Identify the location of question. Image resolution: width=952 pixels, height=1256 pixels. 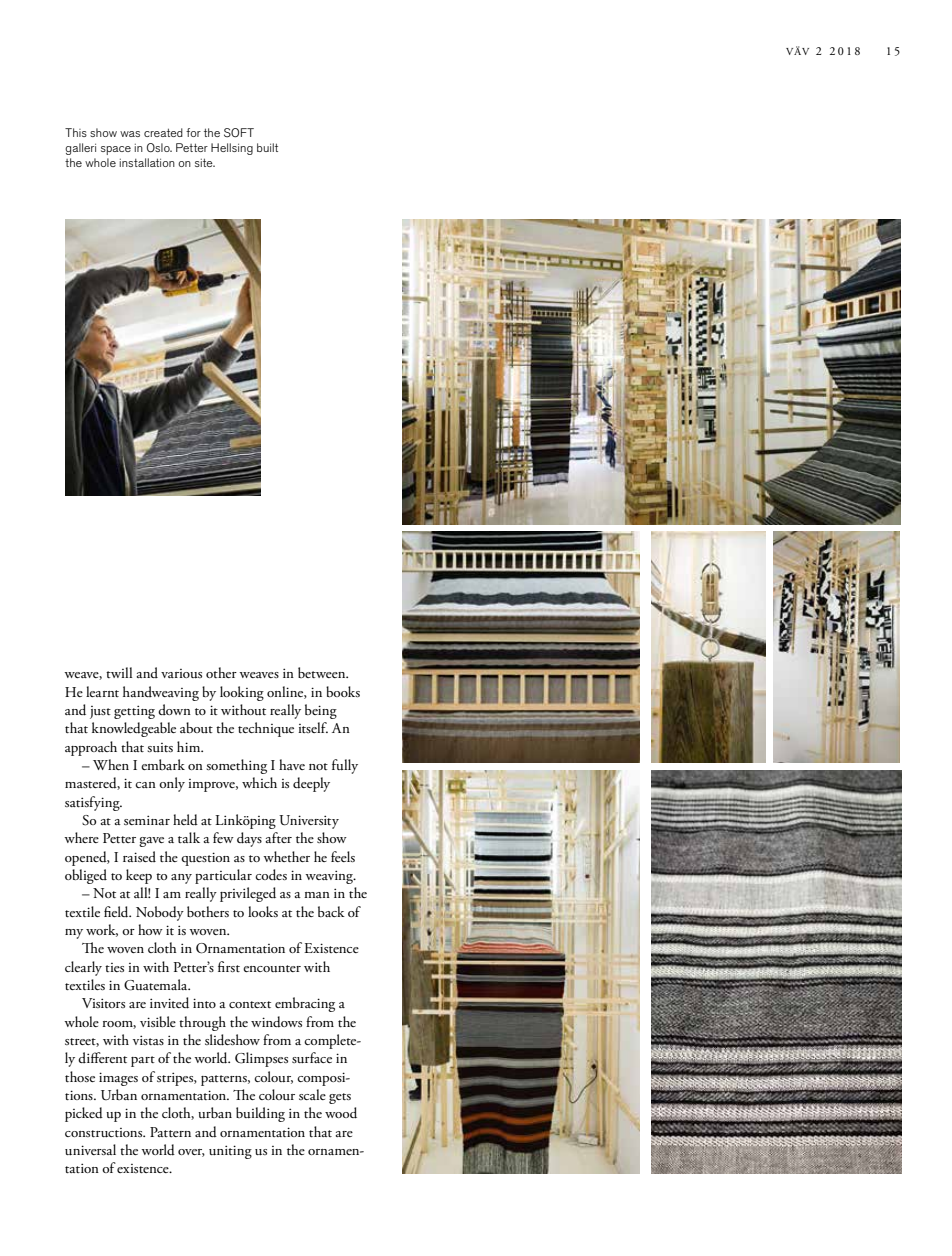
(205, 859).
